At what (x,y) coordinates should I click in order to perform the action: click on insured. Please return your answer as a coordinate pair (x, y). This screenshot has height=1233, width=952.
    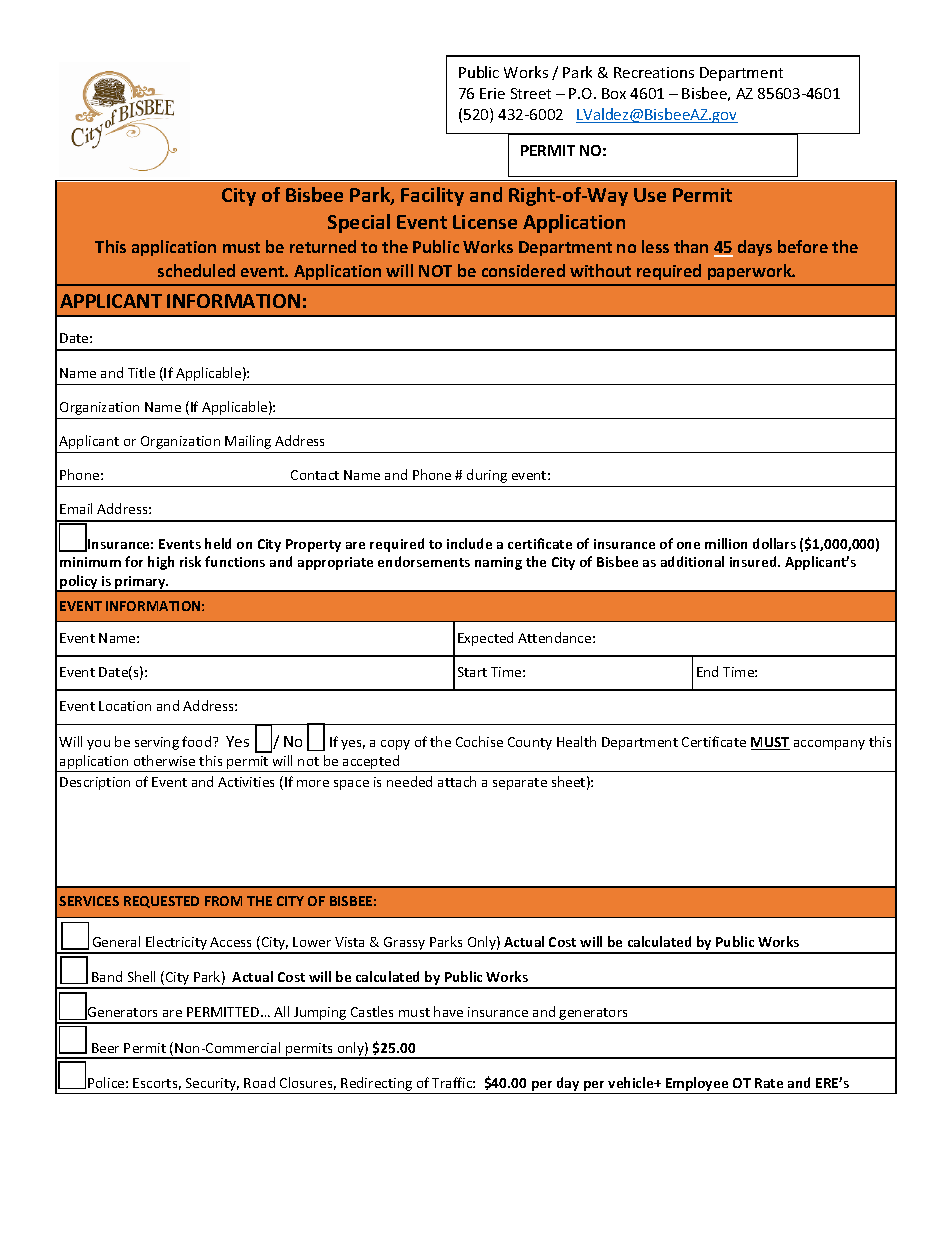
    Looking at the image, I should click on (754, 561).
